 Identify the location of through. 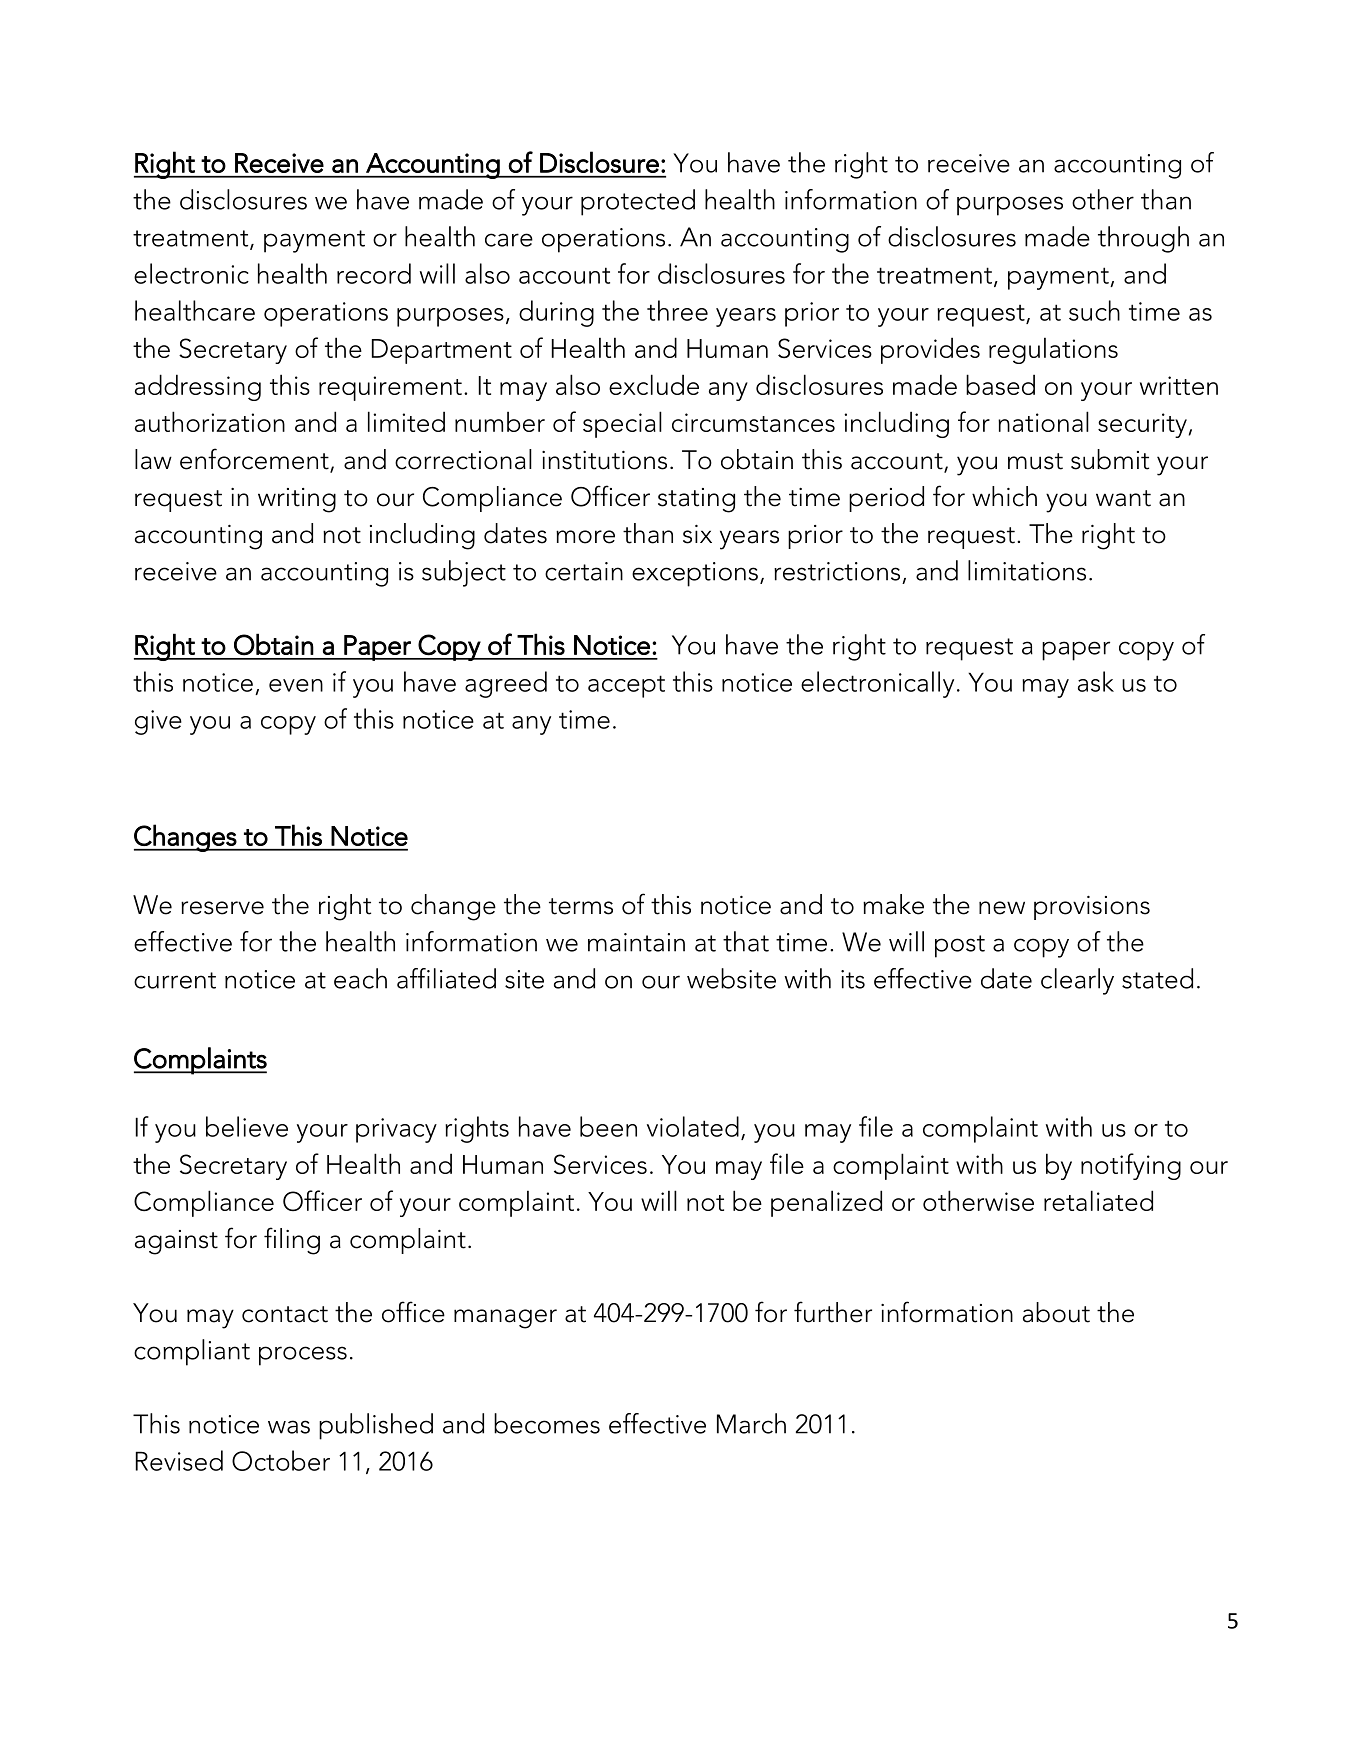
(1143, 239).
